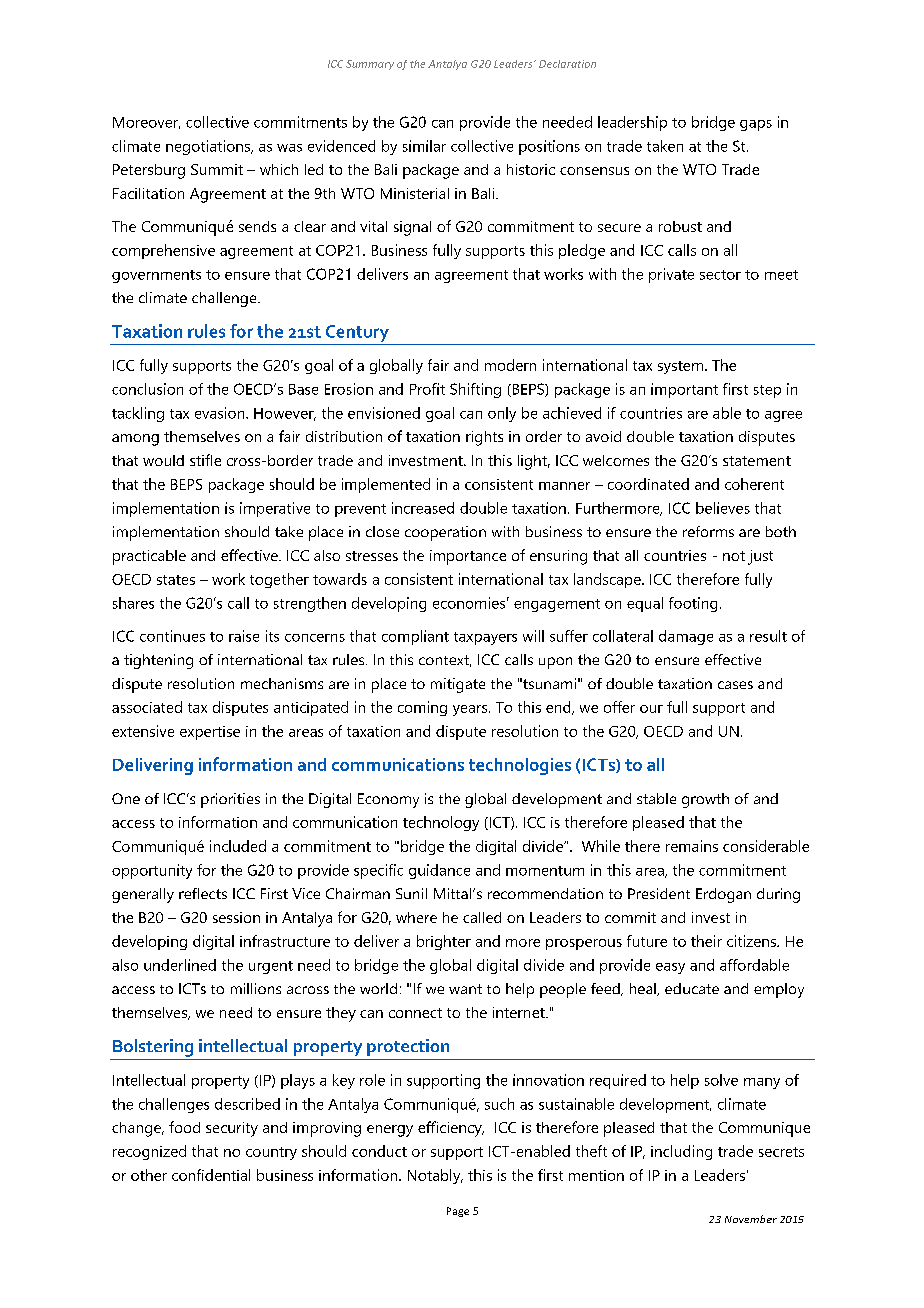  I want to click on negotiations, so click(209, 147).
